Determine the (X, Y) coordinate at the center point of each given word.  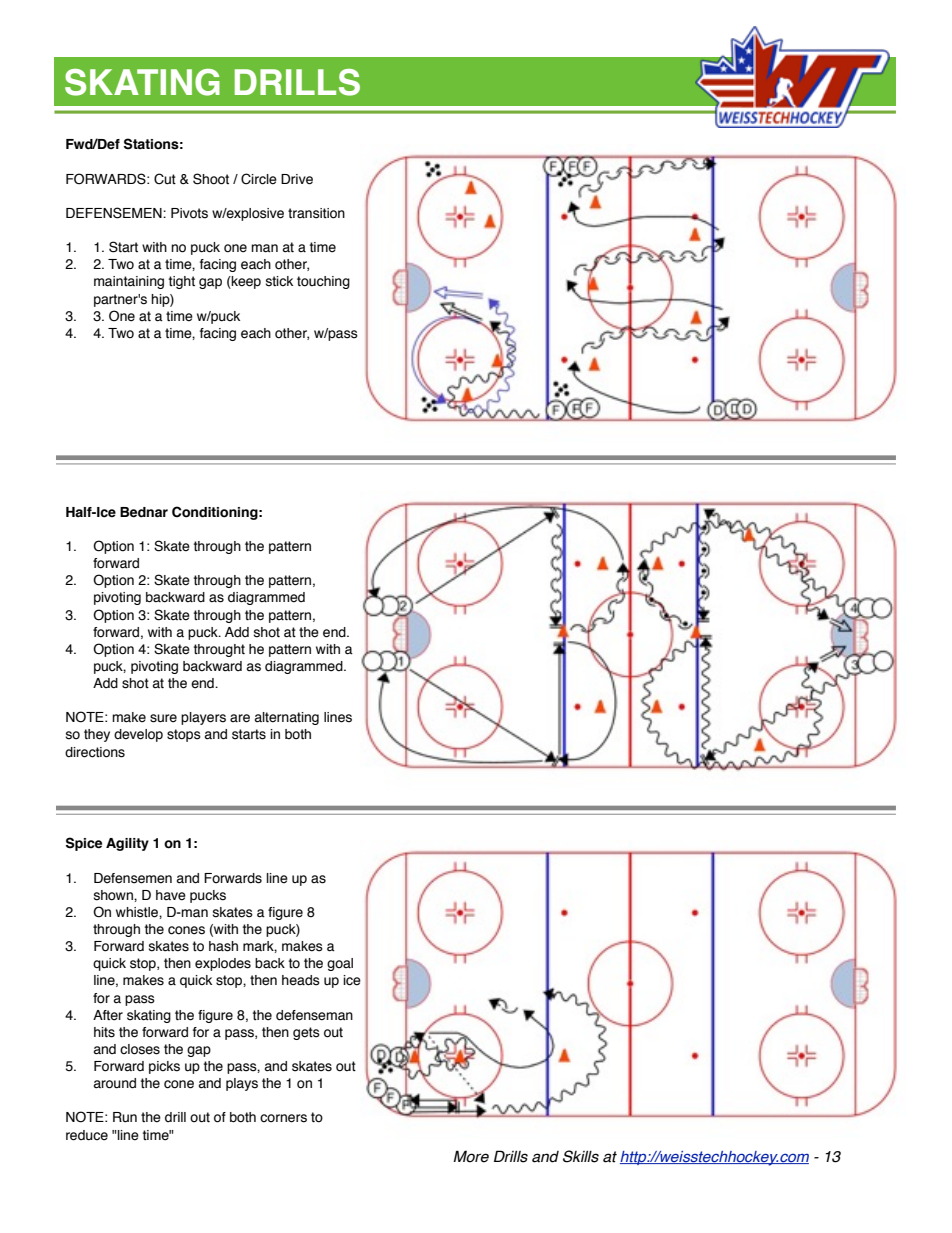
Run (125, 1117)
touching (323, 282)
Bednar (144, 512)
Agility (127, 844)
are (240, 718)
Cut (165, 179)
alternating (287, 718)
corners (283, 1118)
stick (279, 281)
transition (316, 213)
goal (340, 964)
